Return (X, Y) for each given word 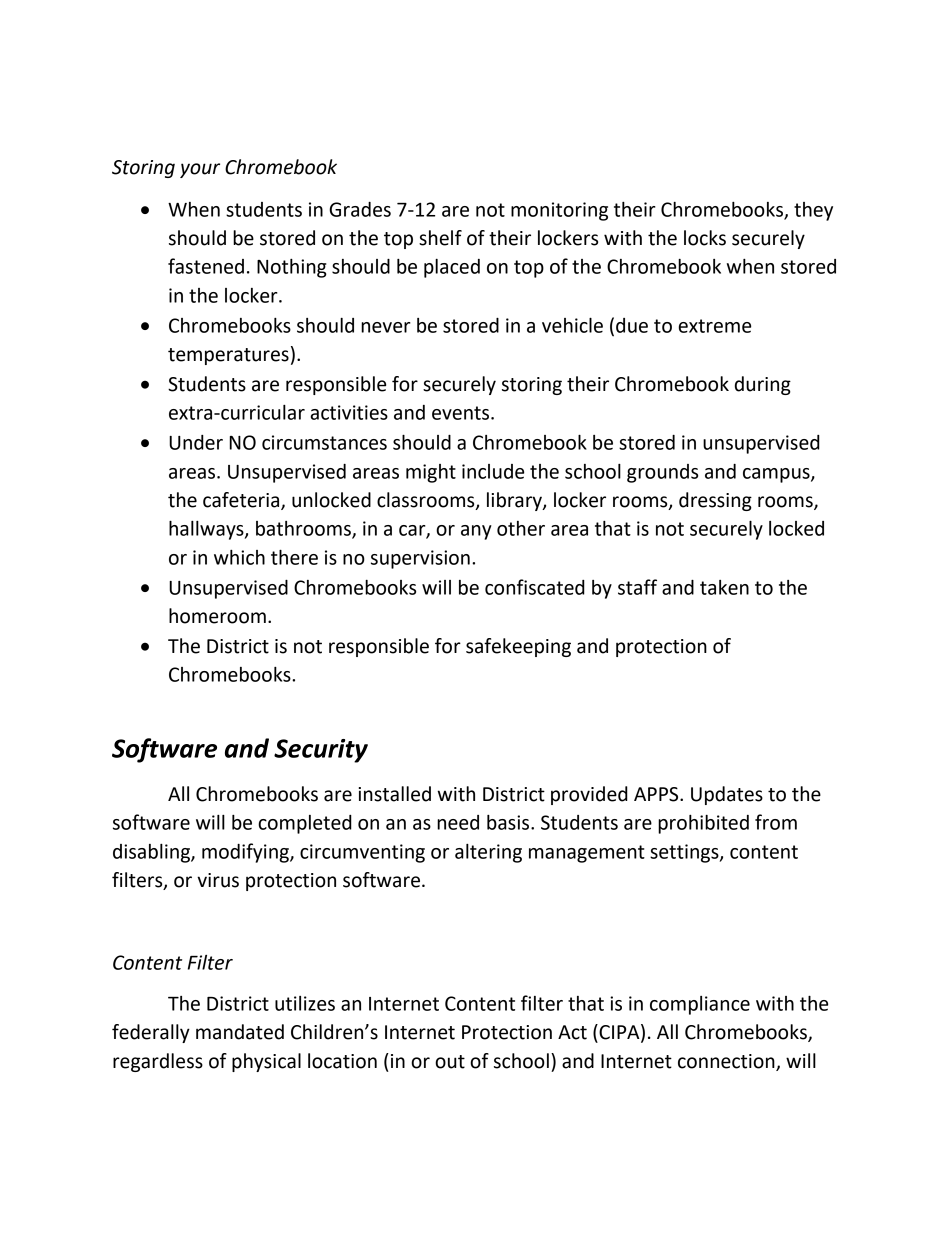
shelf (440, 238)
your (200, 170)
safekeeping (518, 647)
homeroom (217, 616)
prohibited (703, 824)
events (462, 413)
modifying (246, 853)
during (763, 385)
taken (724, 587)
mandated (240, 1032)
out (450, 1062)
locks (705, 238)
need (458, 822)
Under (196, 442)
